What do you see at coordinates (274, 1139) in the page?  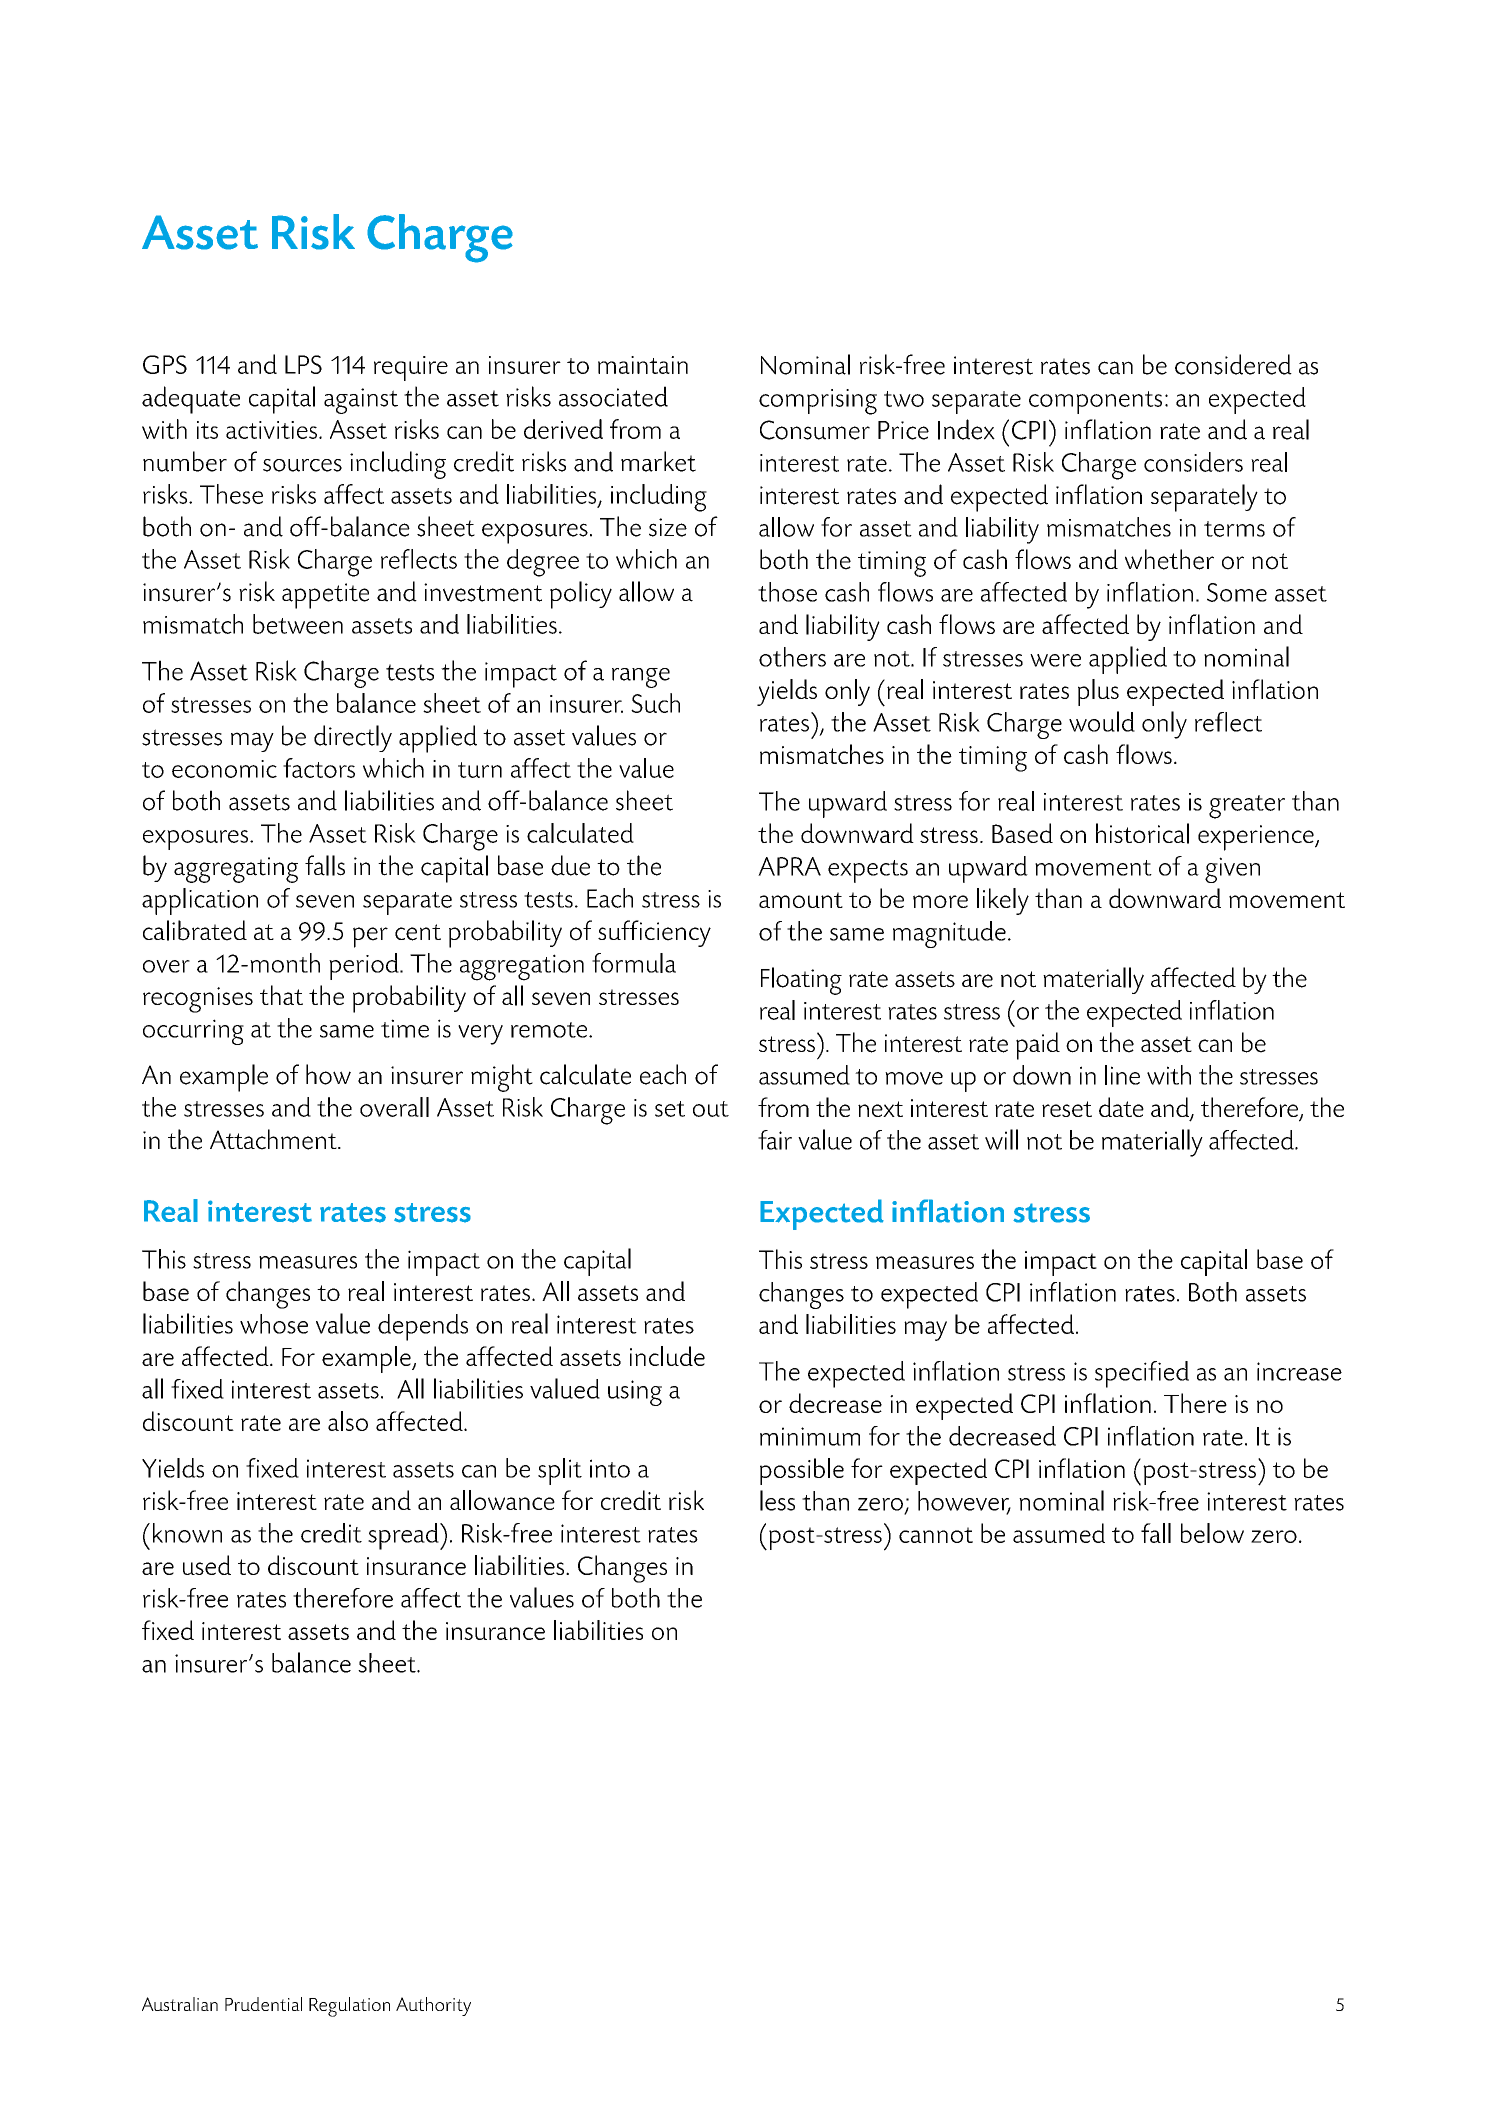 I see `Attachment` at bounding box center [274, 1139].
